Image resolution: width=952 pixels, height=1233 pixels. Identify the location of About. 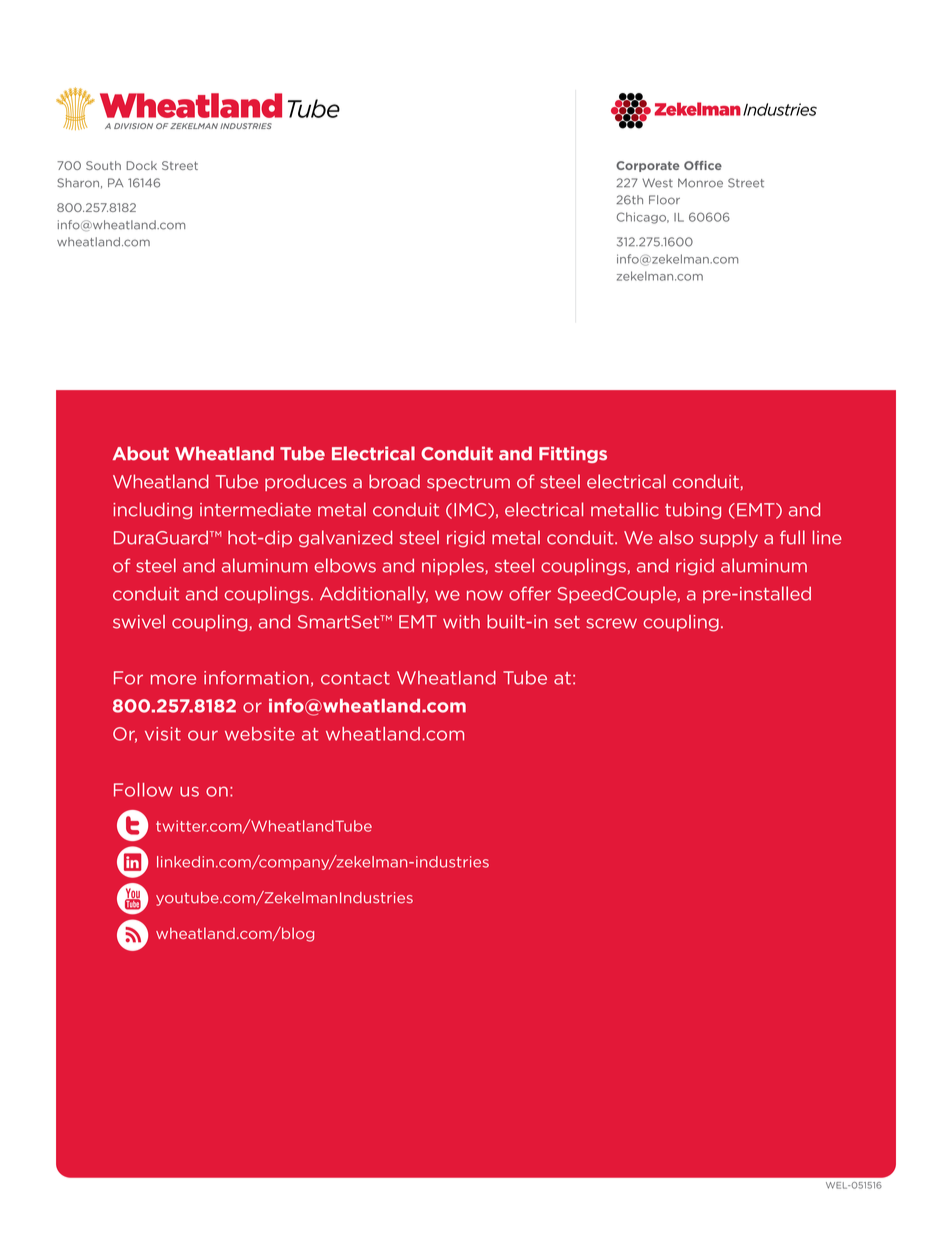
(141, 453).
